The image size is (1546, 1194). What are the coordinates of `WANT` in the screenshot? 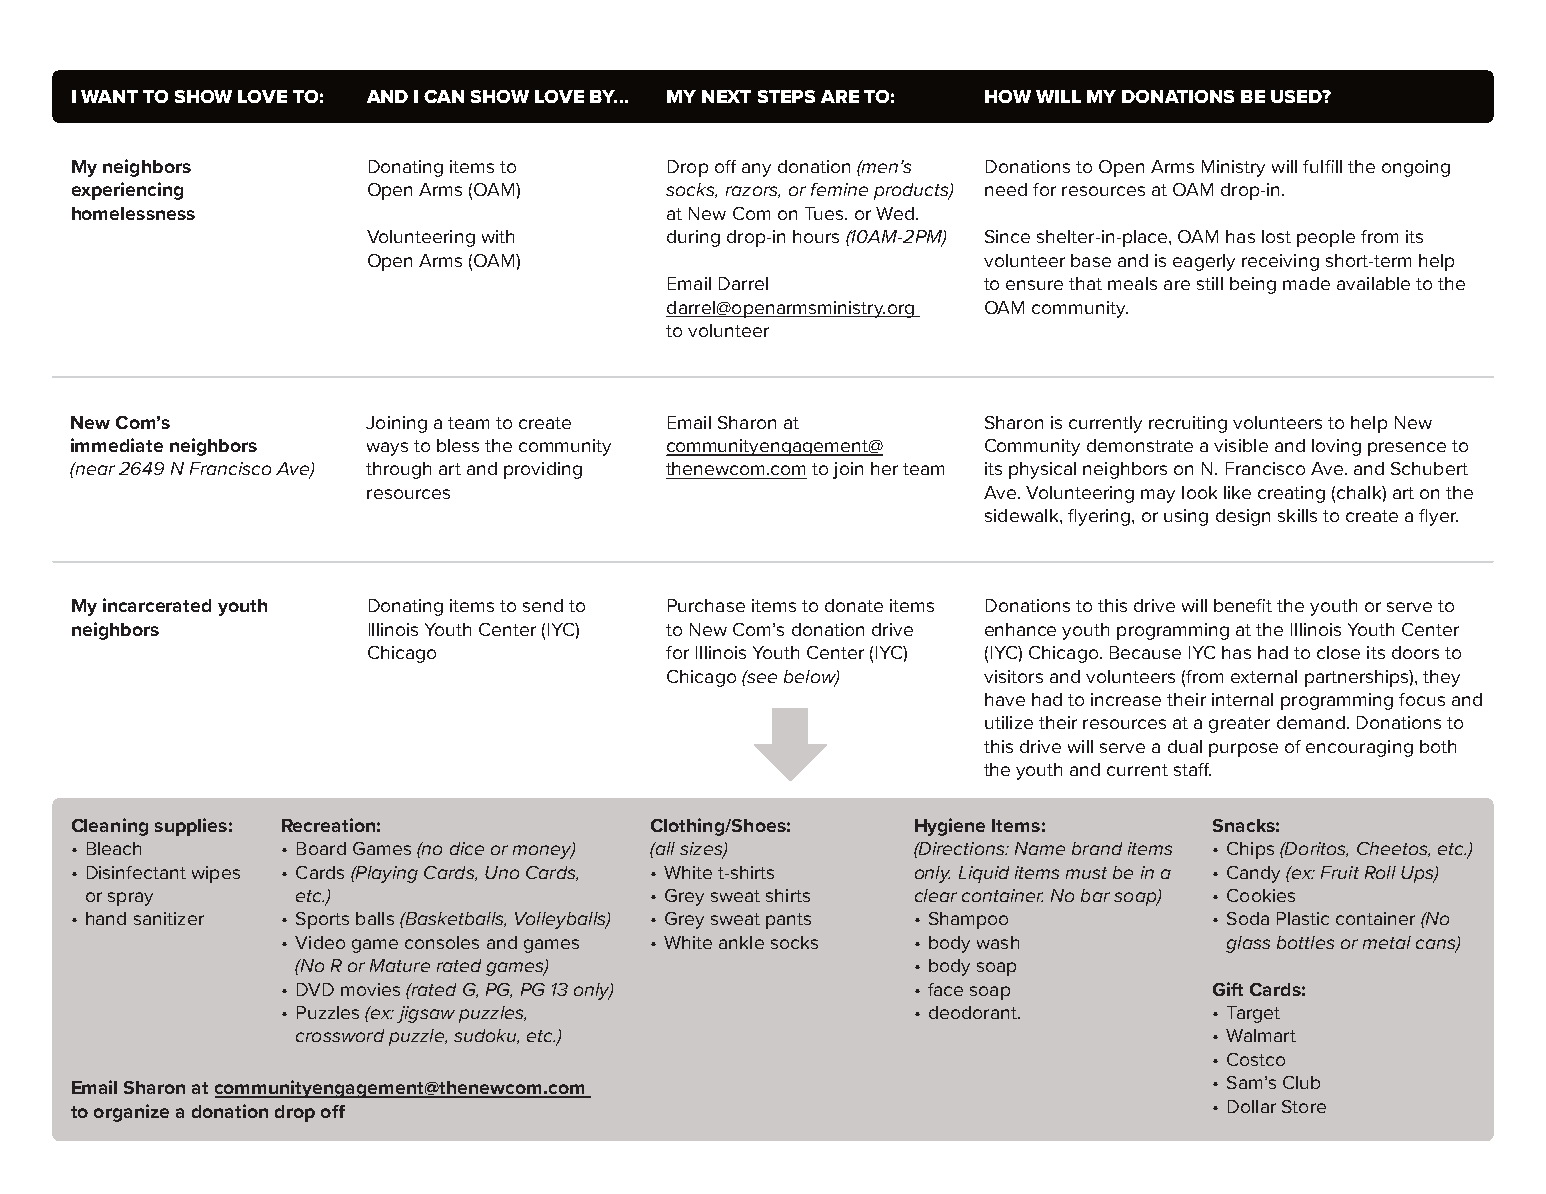 It's located at (109, 96).
